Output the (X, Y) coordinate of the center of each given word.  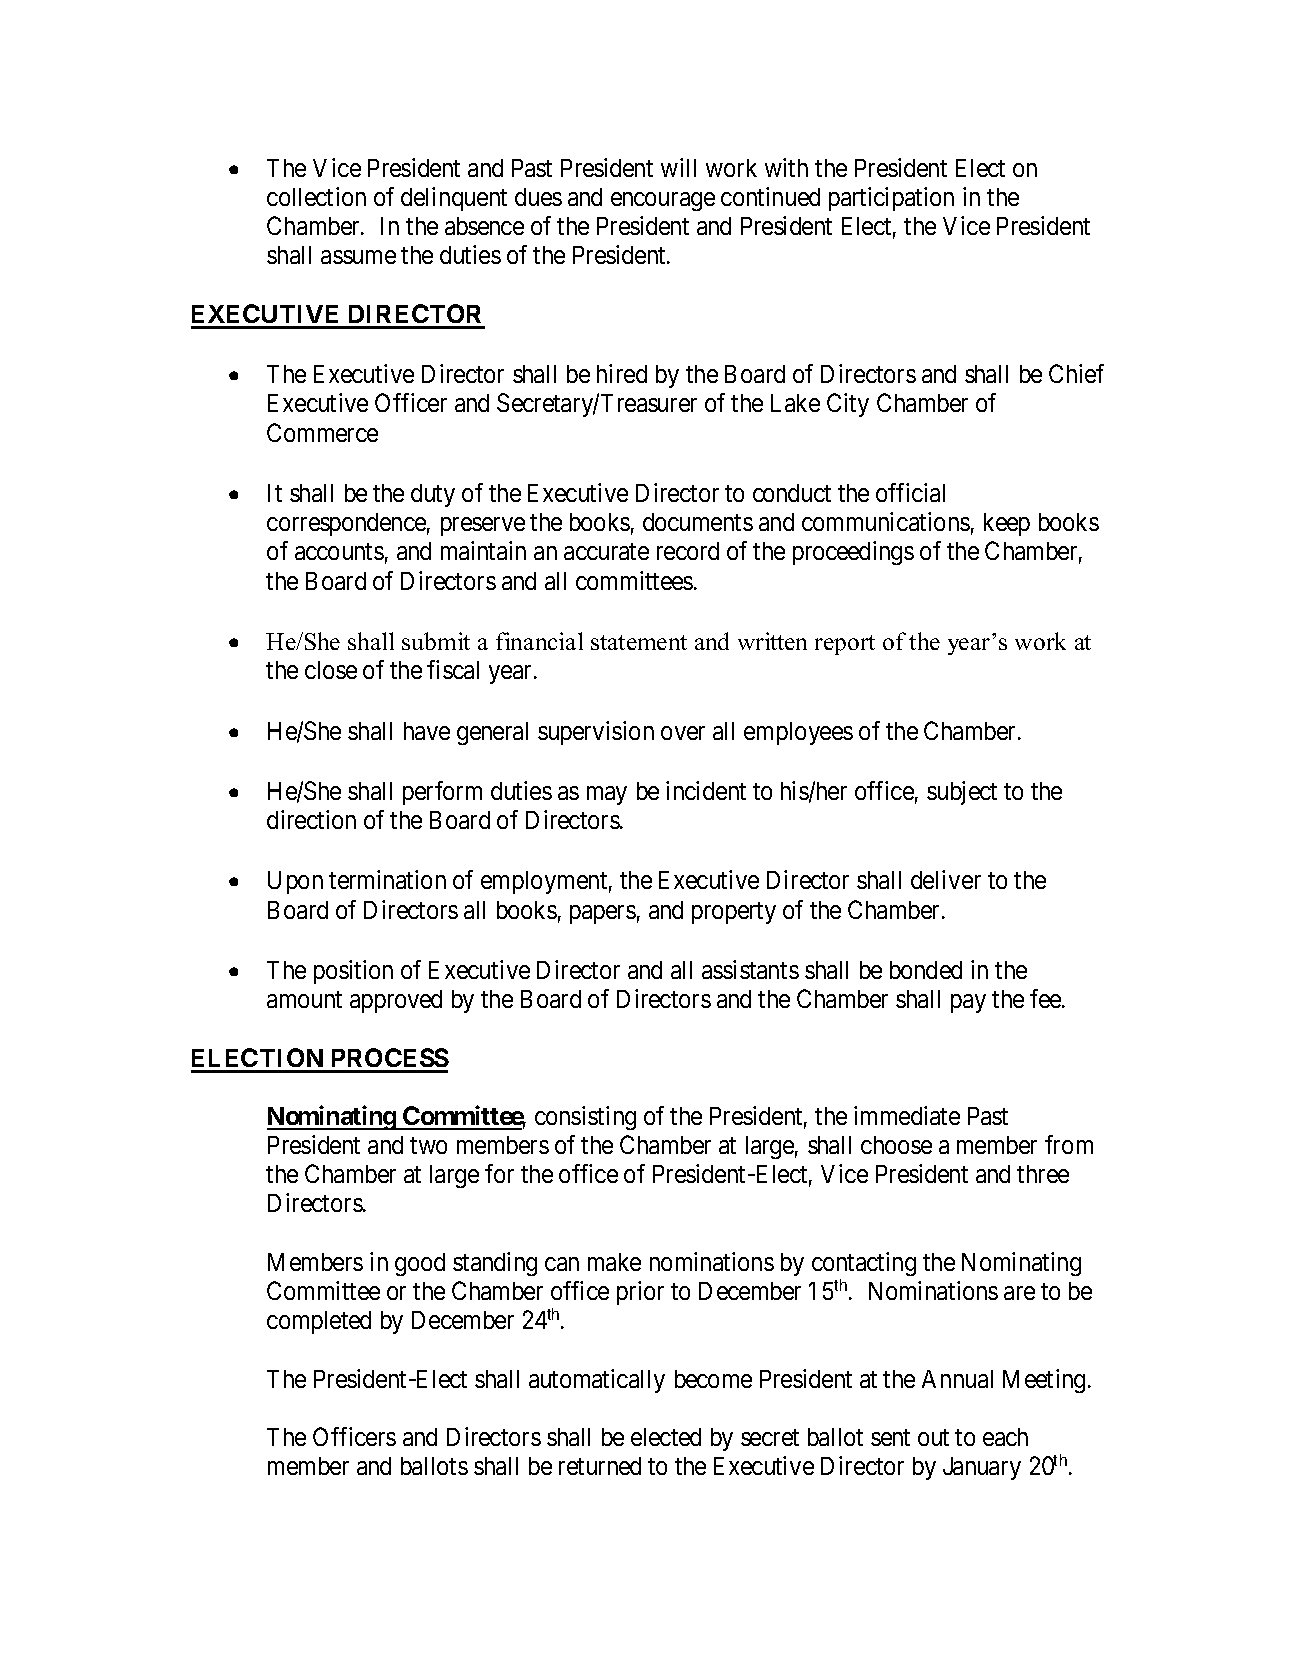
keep (1007, 524)
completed (319, 1322)
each (1005, 1437)
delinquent (454, 199)
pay (968, 1003)
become (713, 1379)
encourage (663, 201)
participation (891, 199)
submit (436, 641)
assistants (750, 969)
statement (639, 642)
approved (396, 1001)
